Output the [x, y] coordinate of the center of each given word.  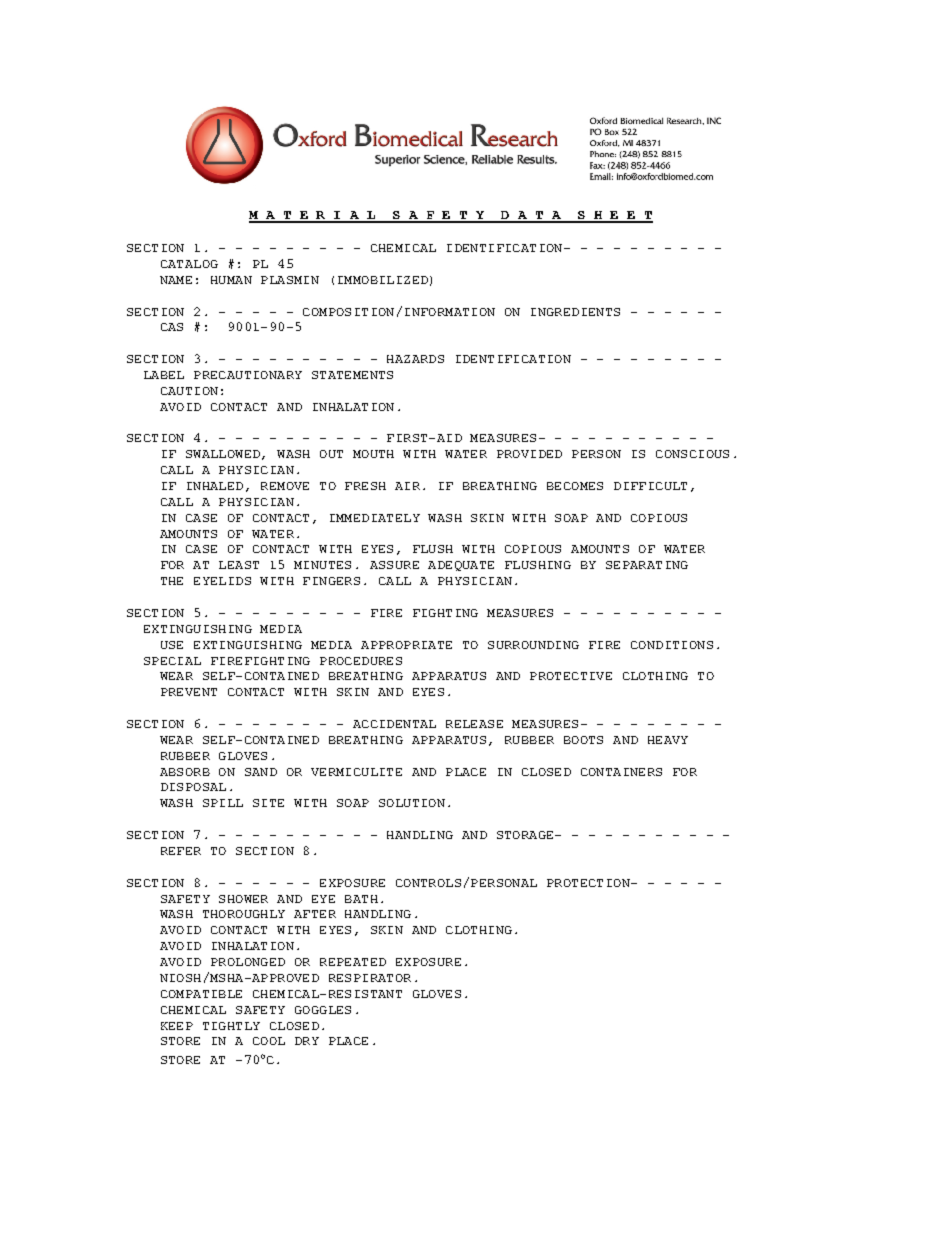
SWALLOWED [223, 454]
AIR [407, 486]
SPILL [223, 803]
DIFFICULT [650, 486]
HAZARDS [415, 359]
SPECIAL [172, 661]
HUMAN [231, 280]
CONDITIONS [672, 645]
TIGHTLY [231, 1026]
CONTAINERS [621, 772]
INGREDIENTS [575, 312]
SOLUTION [412, 803]
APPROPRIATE [406, 645]
